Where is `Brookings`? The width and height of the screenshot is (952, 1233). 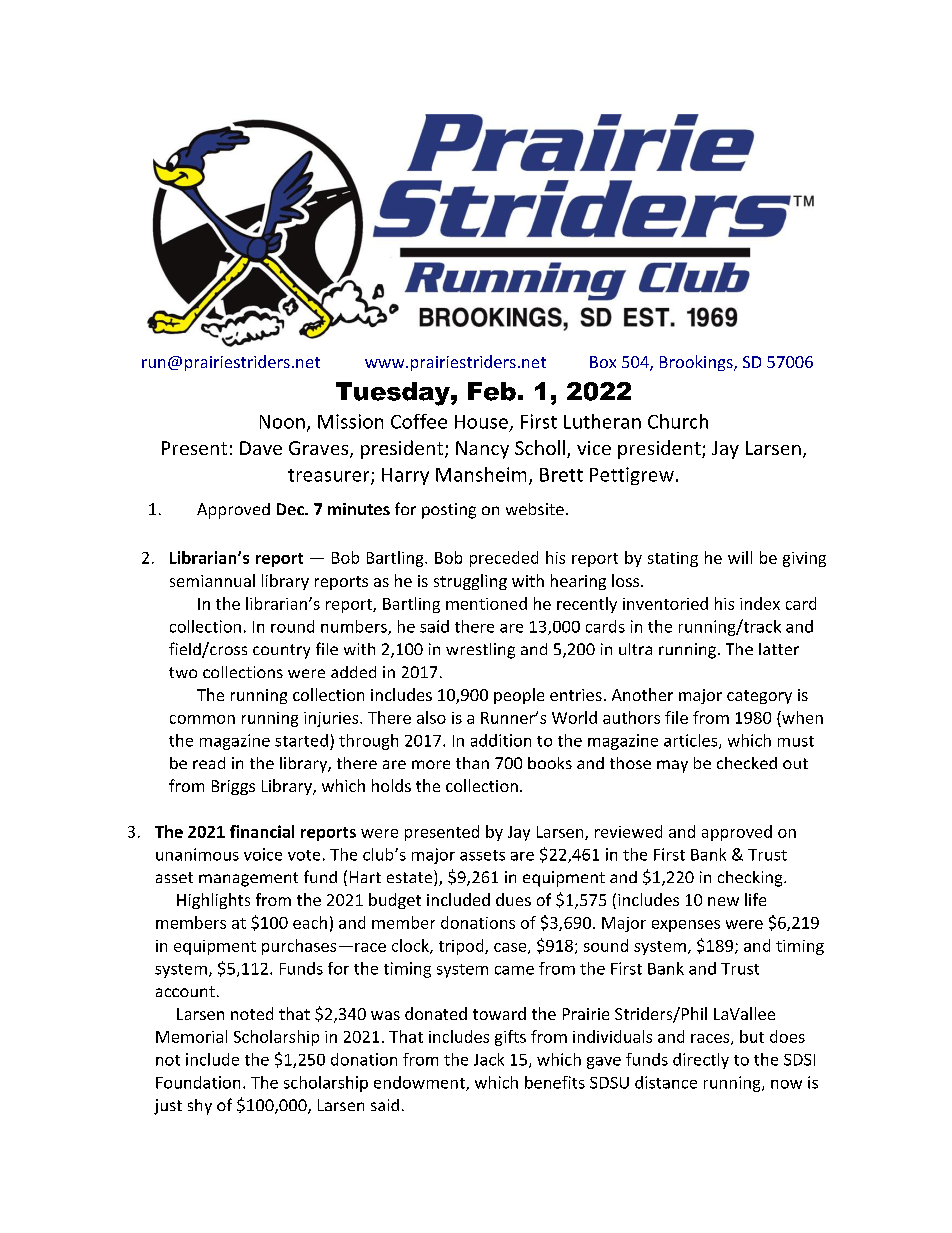
Brookings is located at coordinates (697, 363).
